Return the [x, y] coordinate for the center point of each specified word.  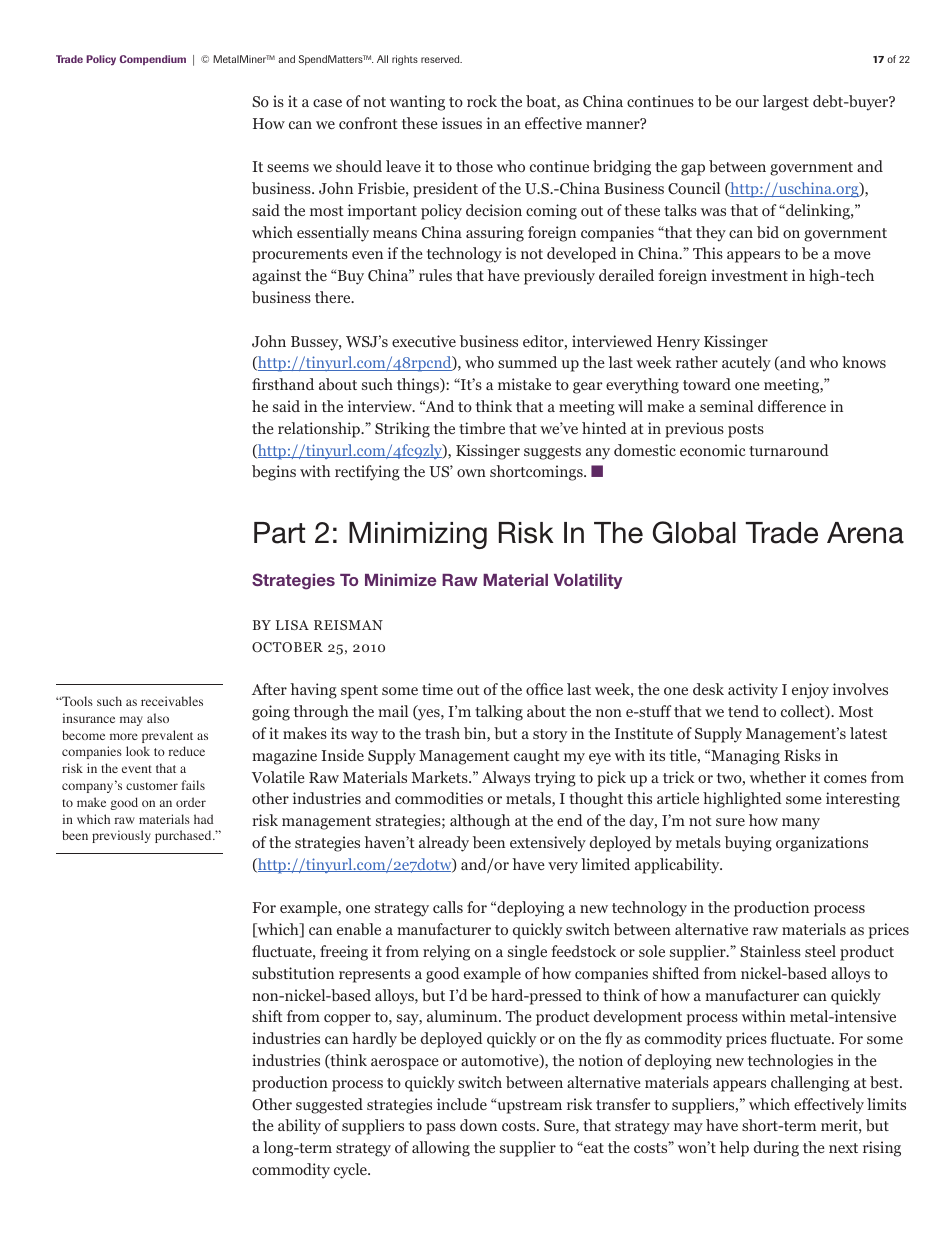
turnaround [789, 450]
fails [193, 785]
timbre [482, 428]
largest [786, 103]
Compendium [153, 60]
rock [482, 101]
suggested [329, 1106]
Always [506, 779]
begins [274, 473]
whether [778, 777]
